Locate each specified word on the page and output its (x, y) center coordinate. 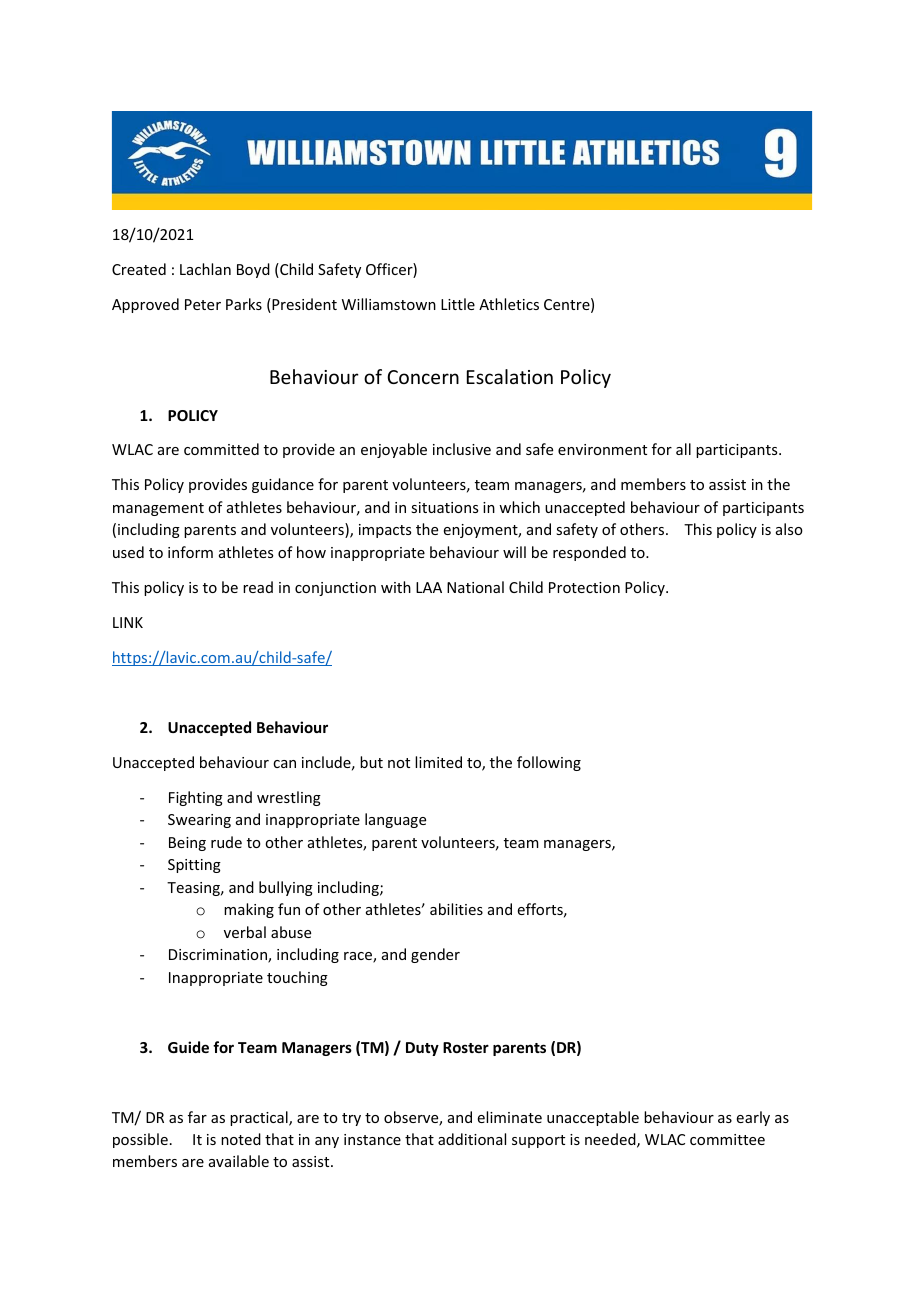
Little (458, 304)
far (197, 1117)
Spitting (194, 866)
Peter (203, 304)
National (475, 587)
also (789, 529)
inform (190, 552)
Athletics (509, 304)
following (549, 763)
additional (472, 1139)
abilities (456, 909)
